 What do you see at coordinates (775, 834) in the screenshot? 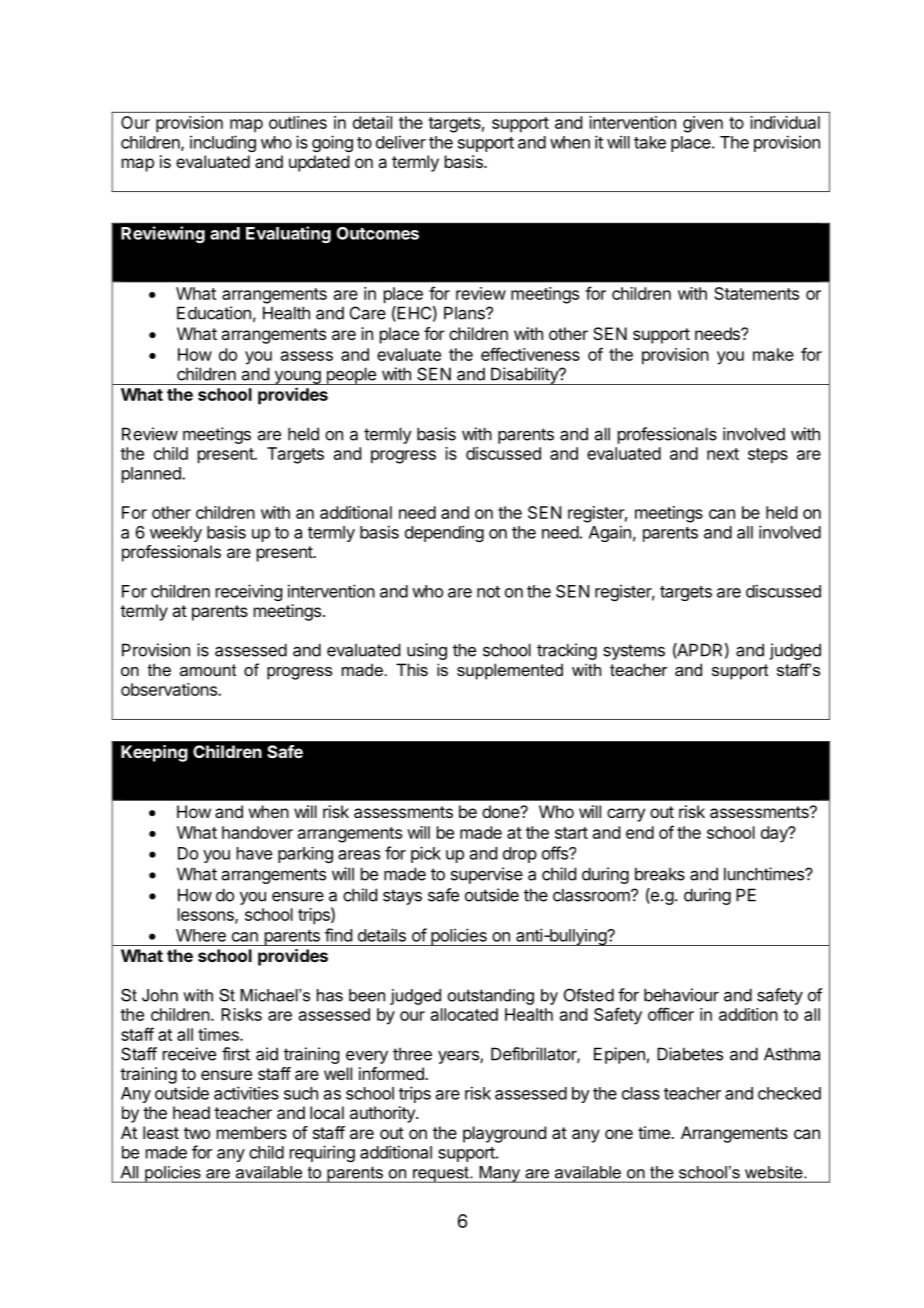
I see `day` at bounding box center [775, 834].
